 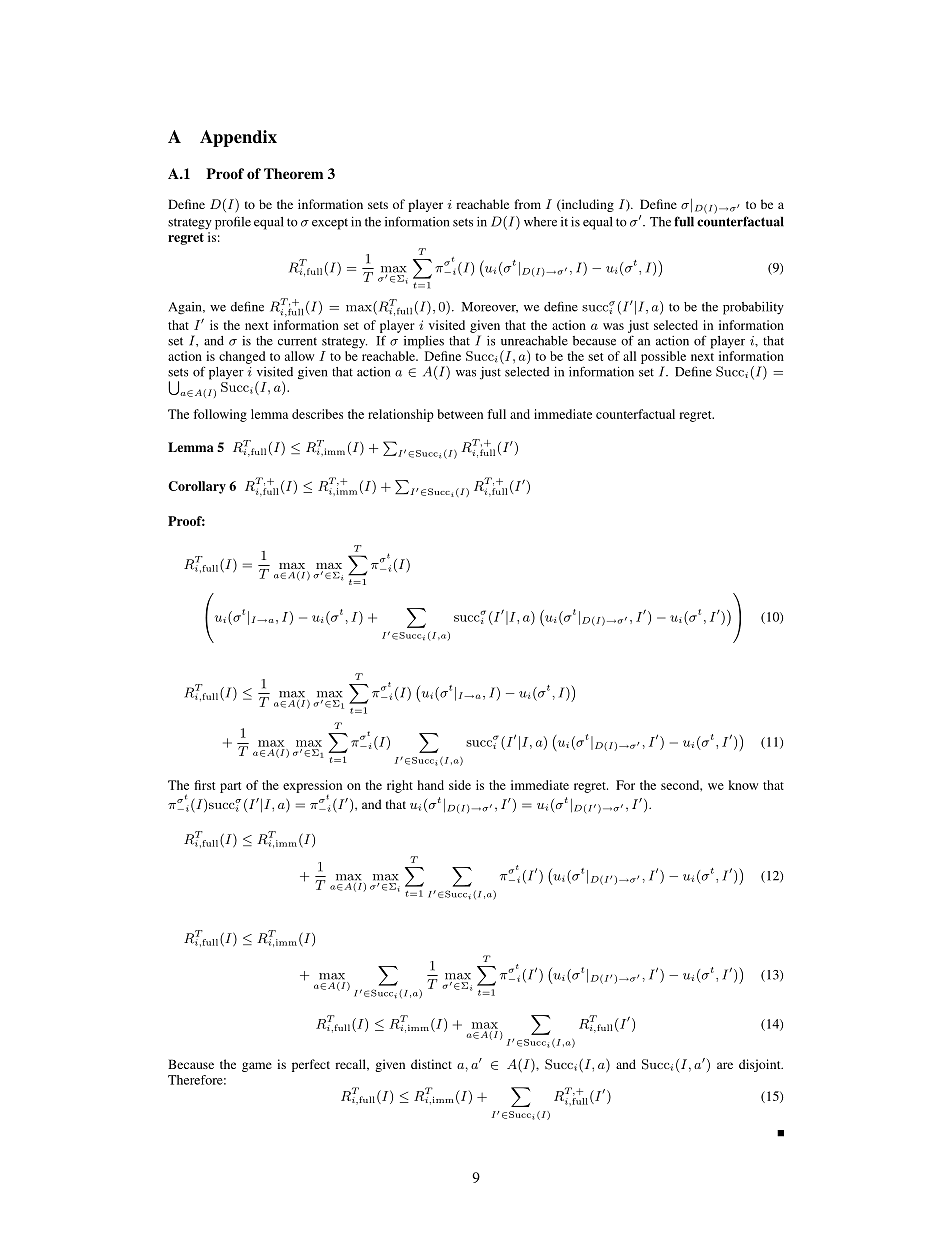 I want to click on Theorem, so click(x=293, y=173).
